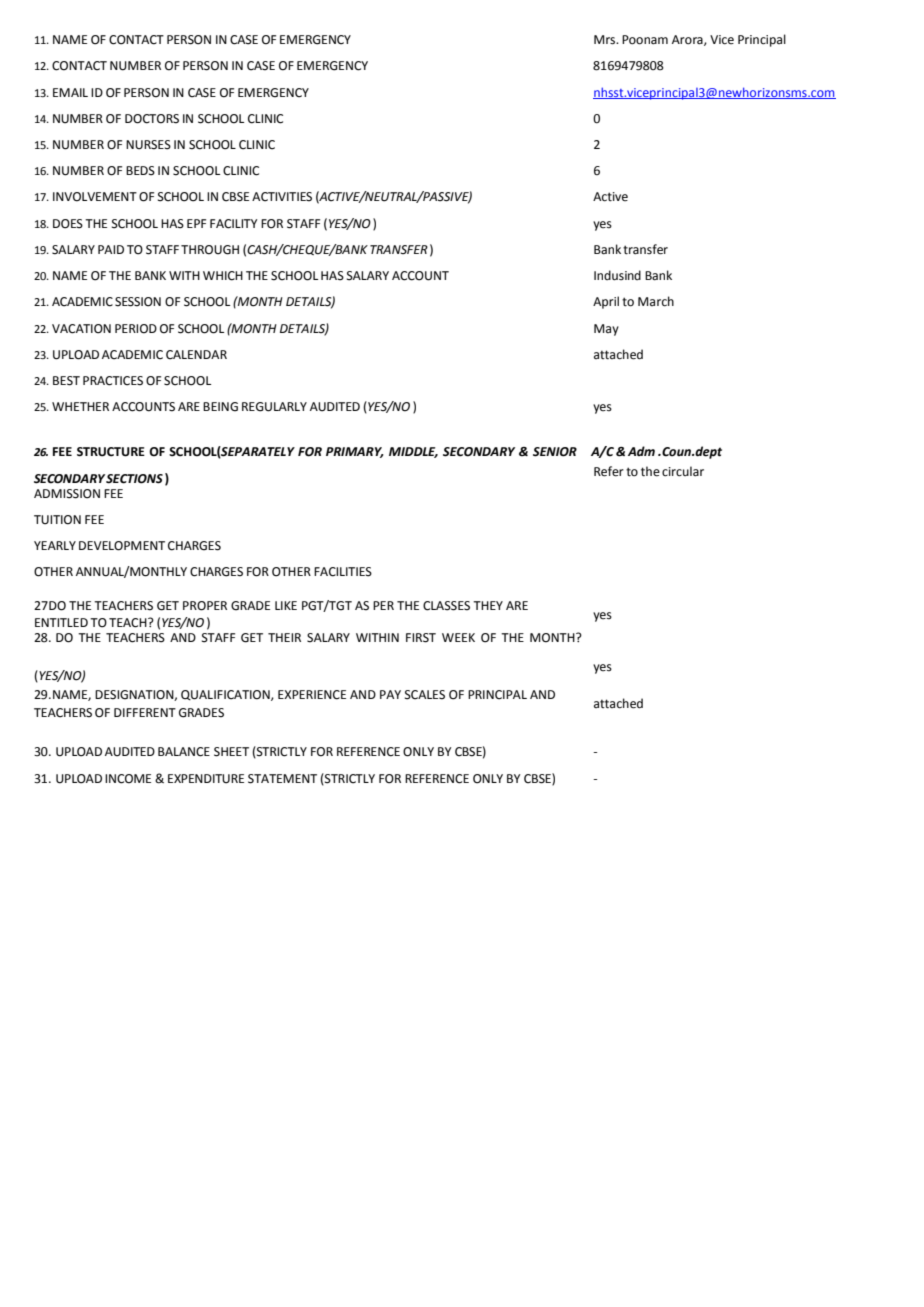 Image resolution: width=924 pixels, height=1307 pixels. I want to click on STATEMENT, so click(282, 779).
